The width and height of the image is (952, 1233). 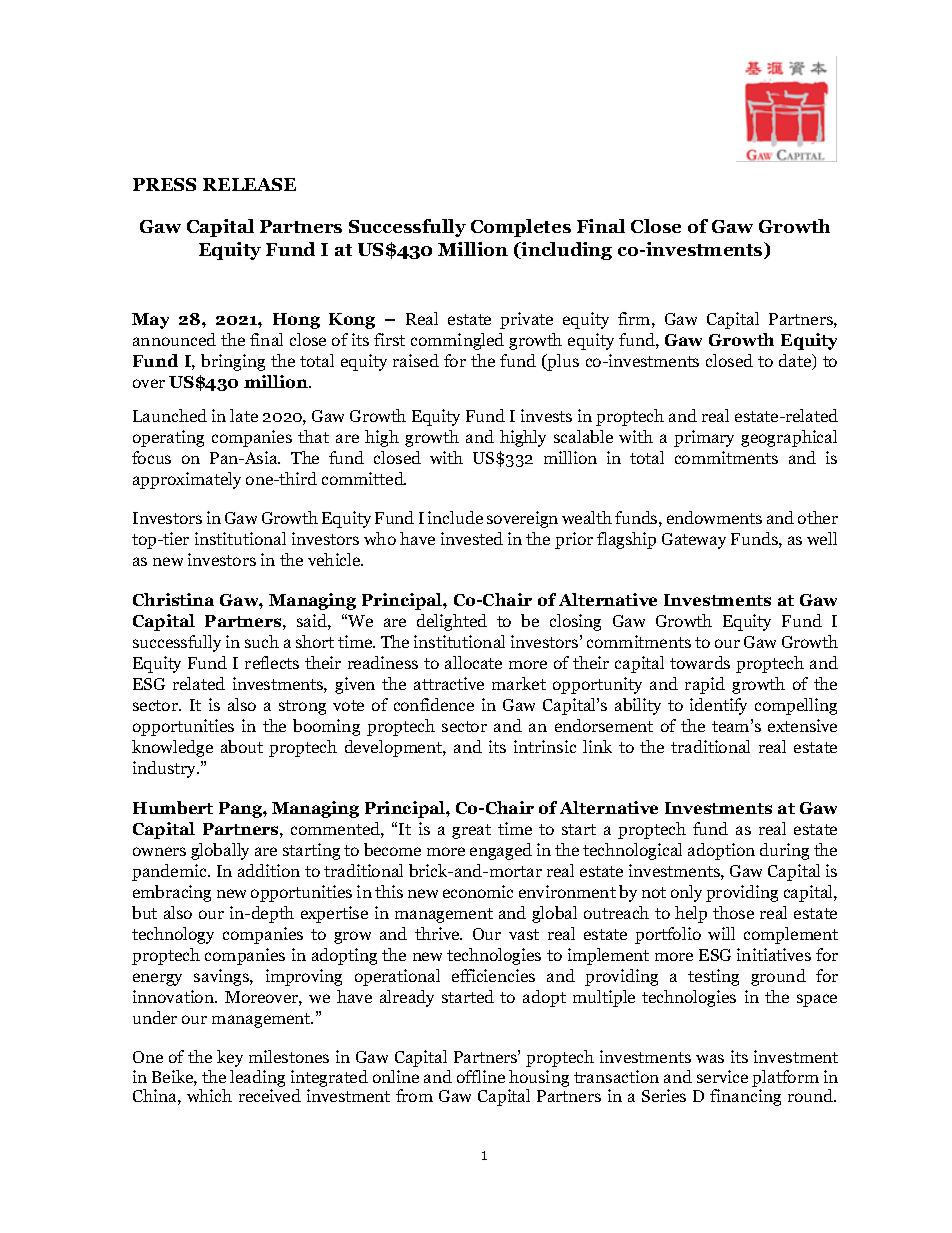 I want to click on Completes, so click(x=521, y=228).
